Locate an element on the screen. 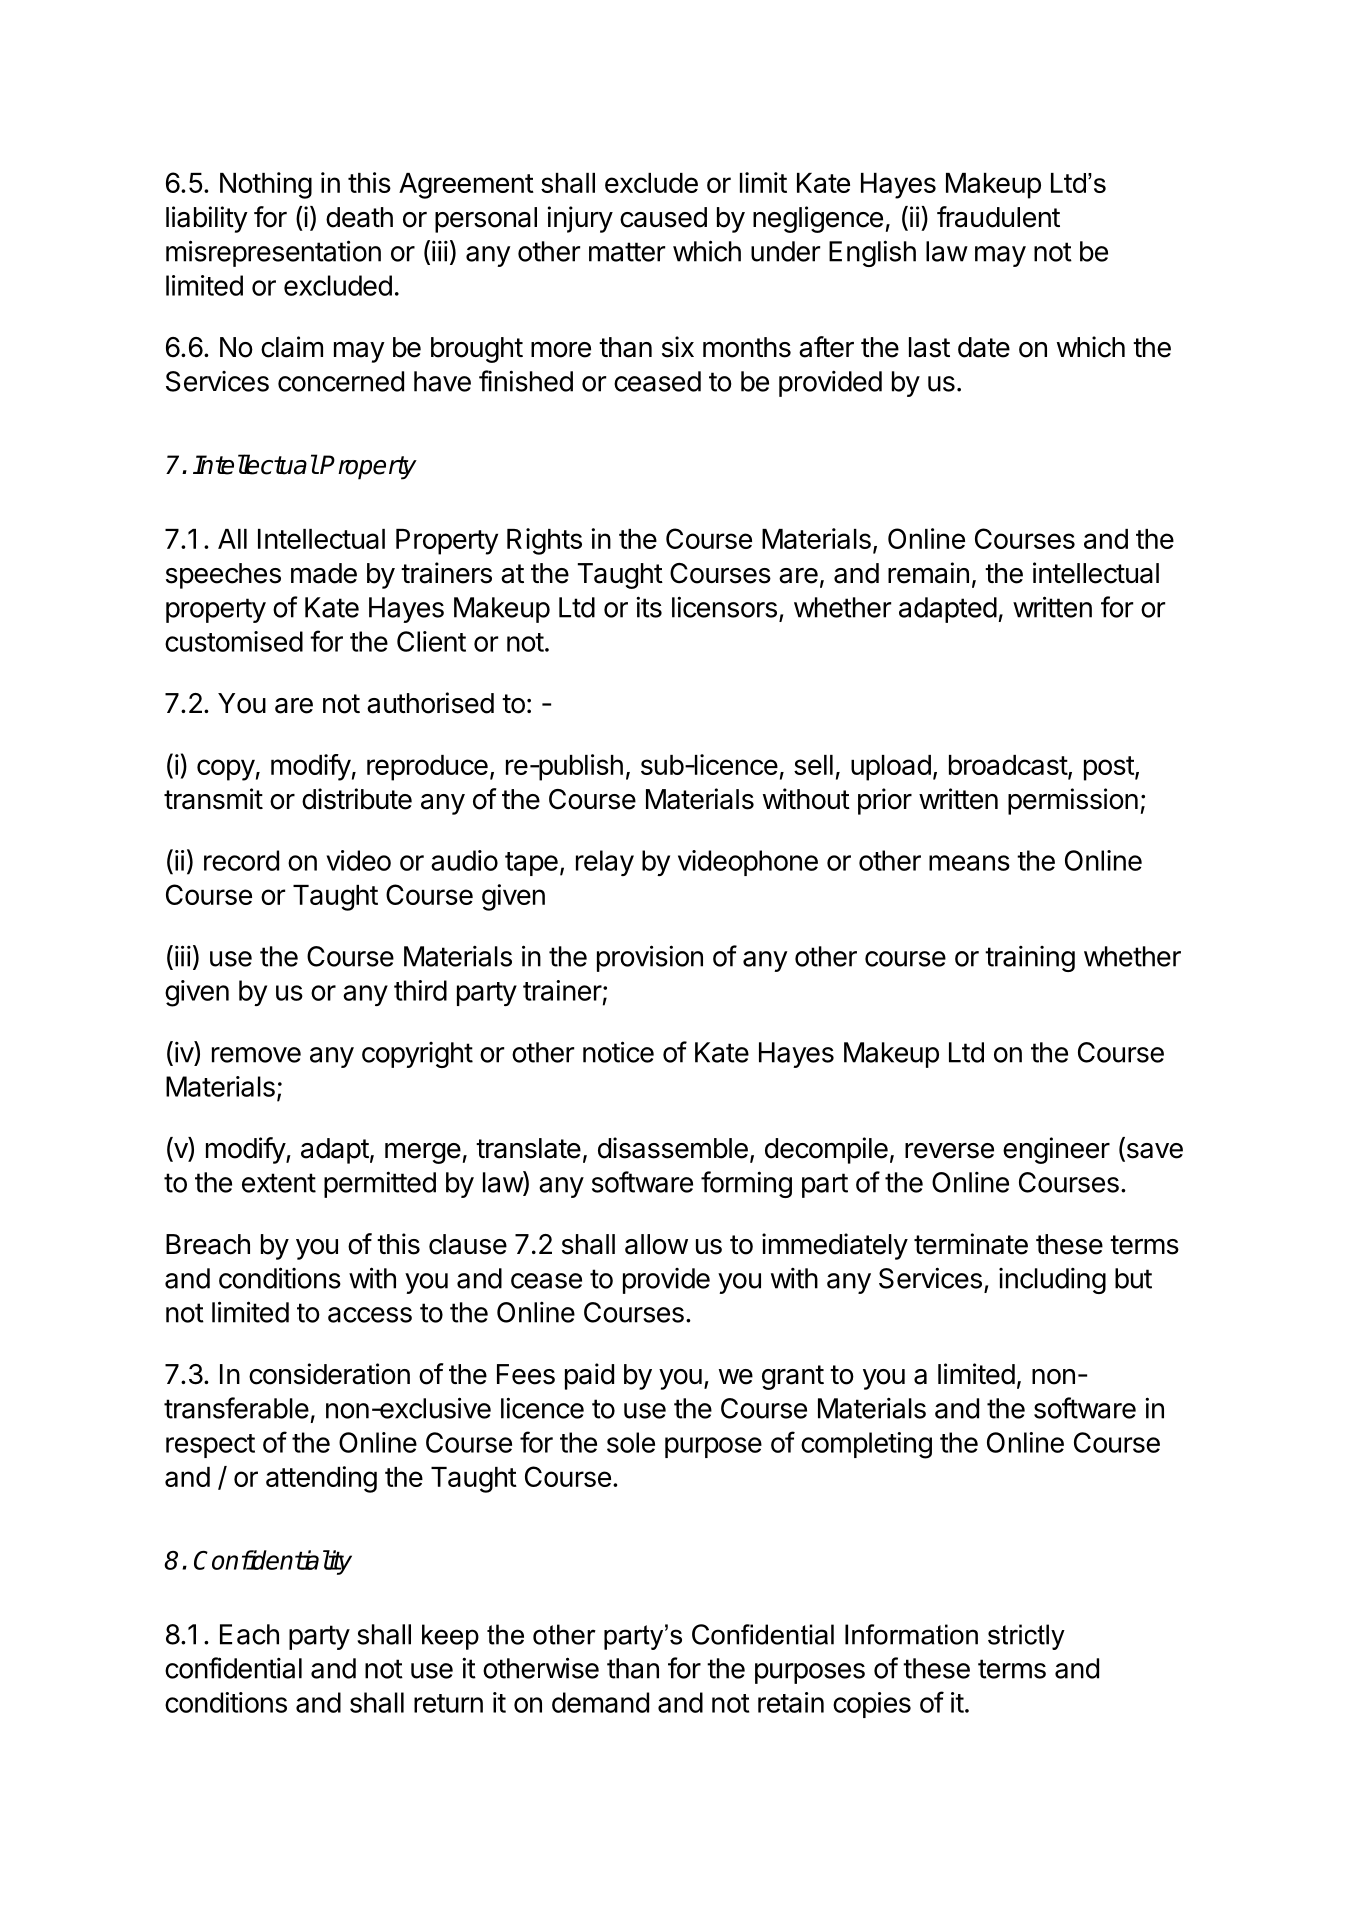 The image size is (1358, 1921). caused is located at coordinates (663, 217).
